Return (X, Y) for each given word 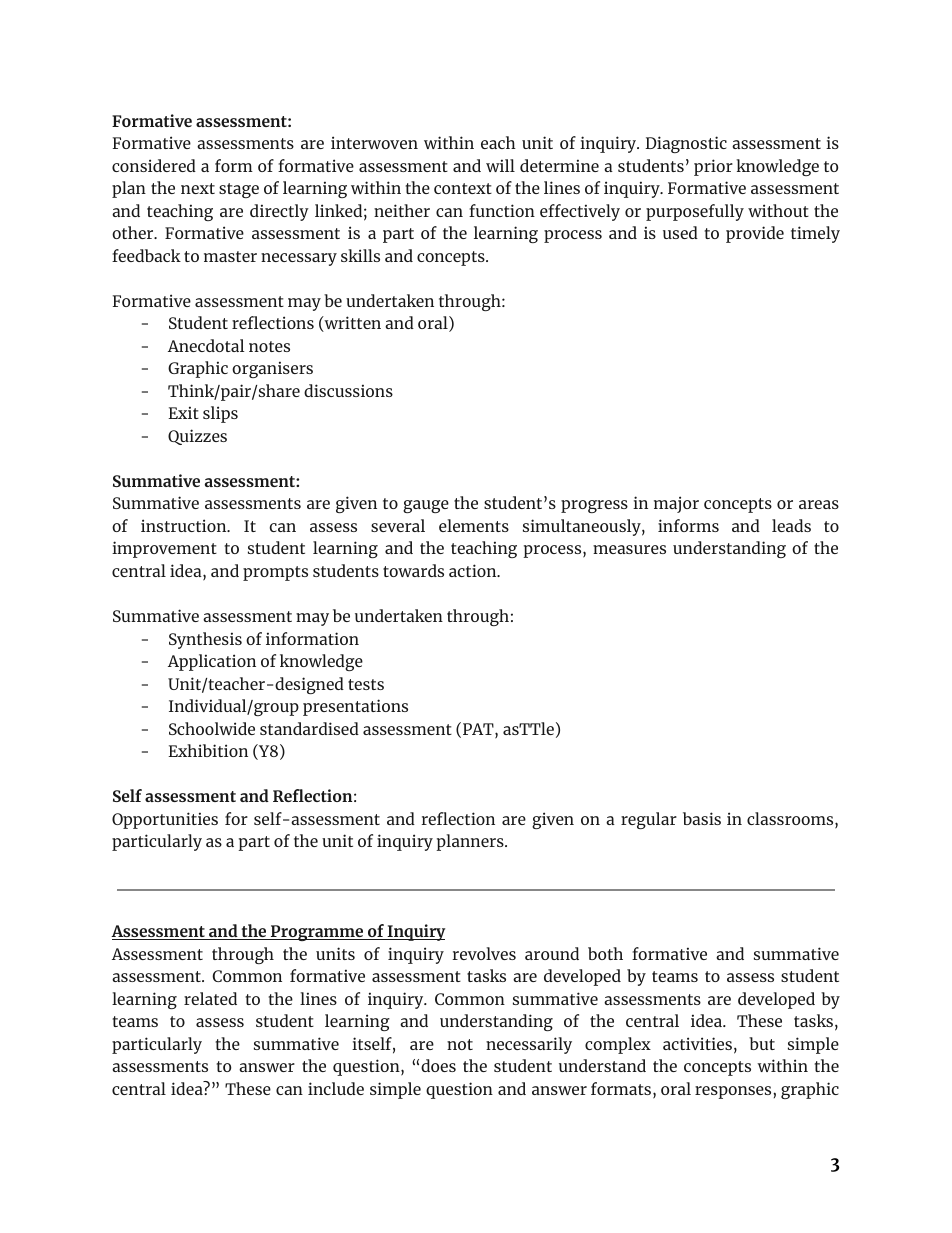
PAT (479, 730)
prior (713, 167)
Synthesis (205, 640)
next (198, 188)
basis (702, 818)
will (500, 165)
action (474, 570)
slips (220, 414)
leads (791, 525)
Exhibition (208, 750)
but (762, 1043)
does (438, 1065)
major (676, 504)
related (210, 998)
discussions (348, 390)
